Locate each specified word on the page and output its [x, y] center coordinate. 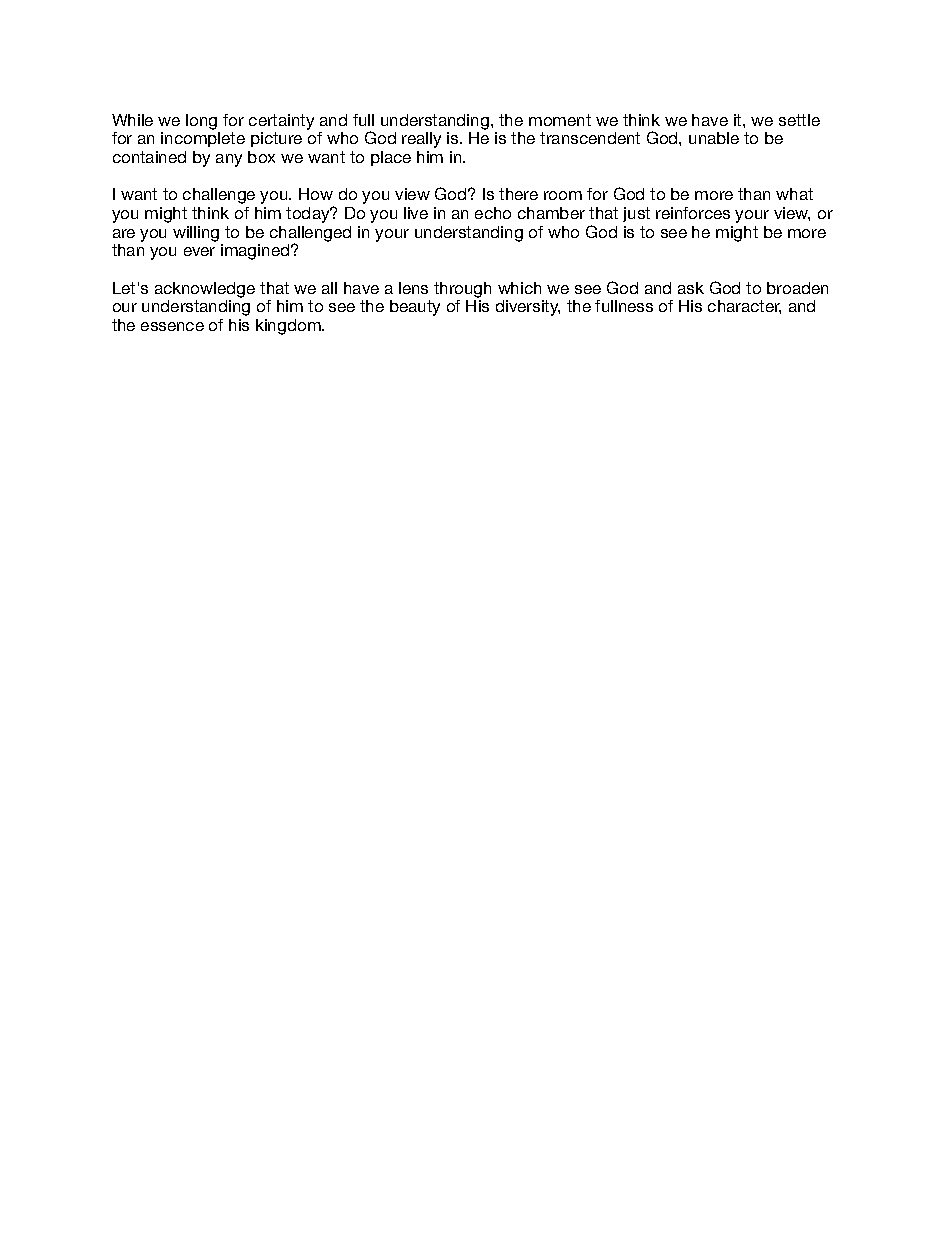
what [794, 194]
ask [691, 288]
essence [172, 326]
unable [714, 138]
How [316, 194]
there [518, 194]
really [421, 140]
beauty [415, 308]
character [744, 307]
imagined [256, 252]
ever [199, 251]
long [201, 122]
